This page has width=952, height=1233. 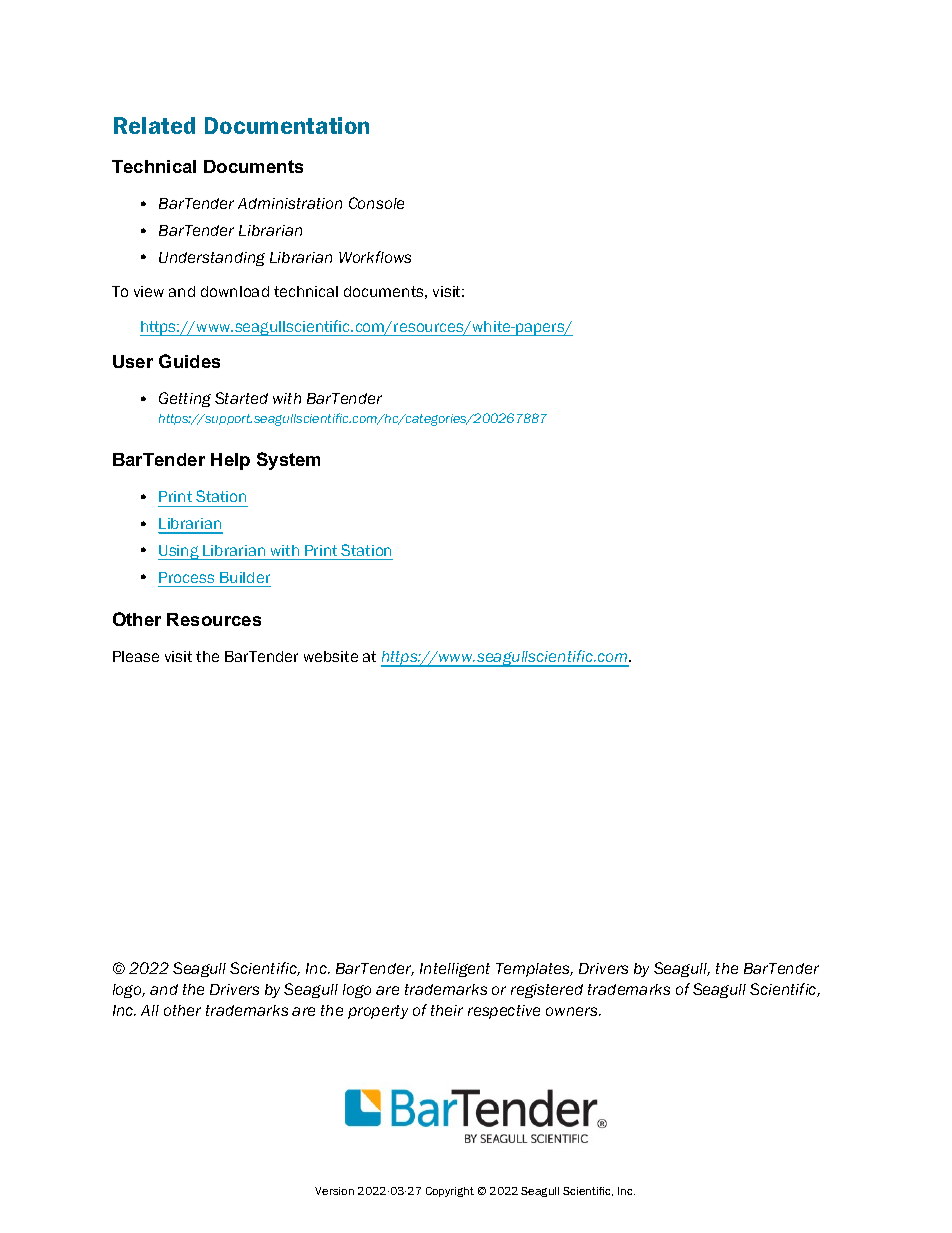 What do you see at coordinates (154, 125) in the page?
I see `Related` at bounding box center [154, 125].
